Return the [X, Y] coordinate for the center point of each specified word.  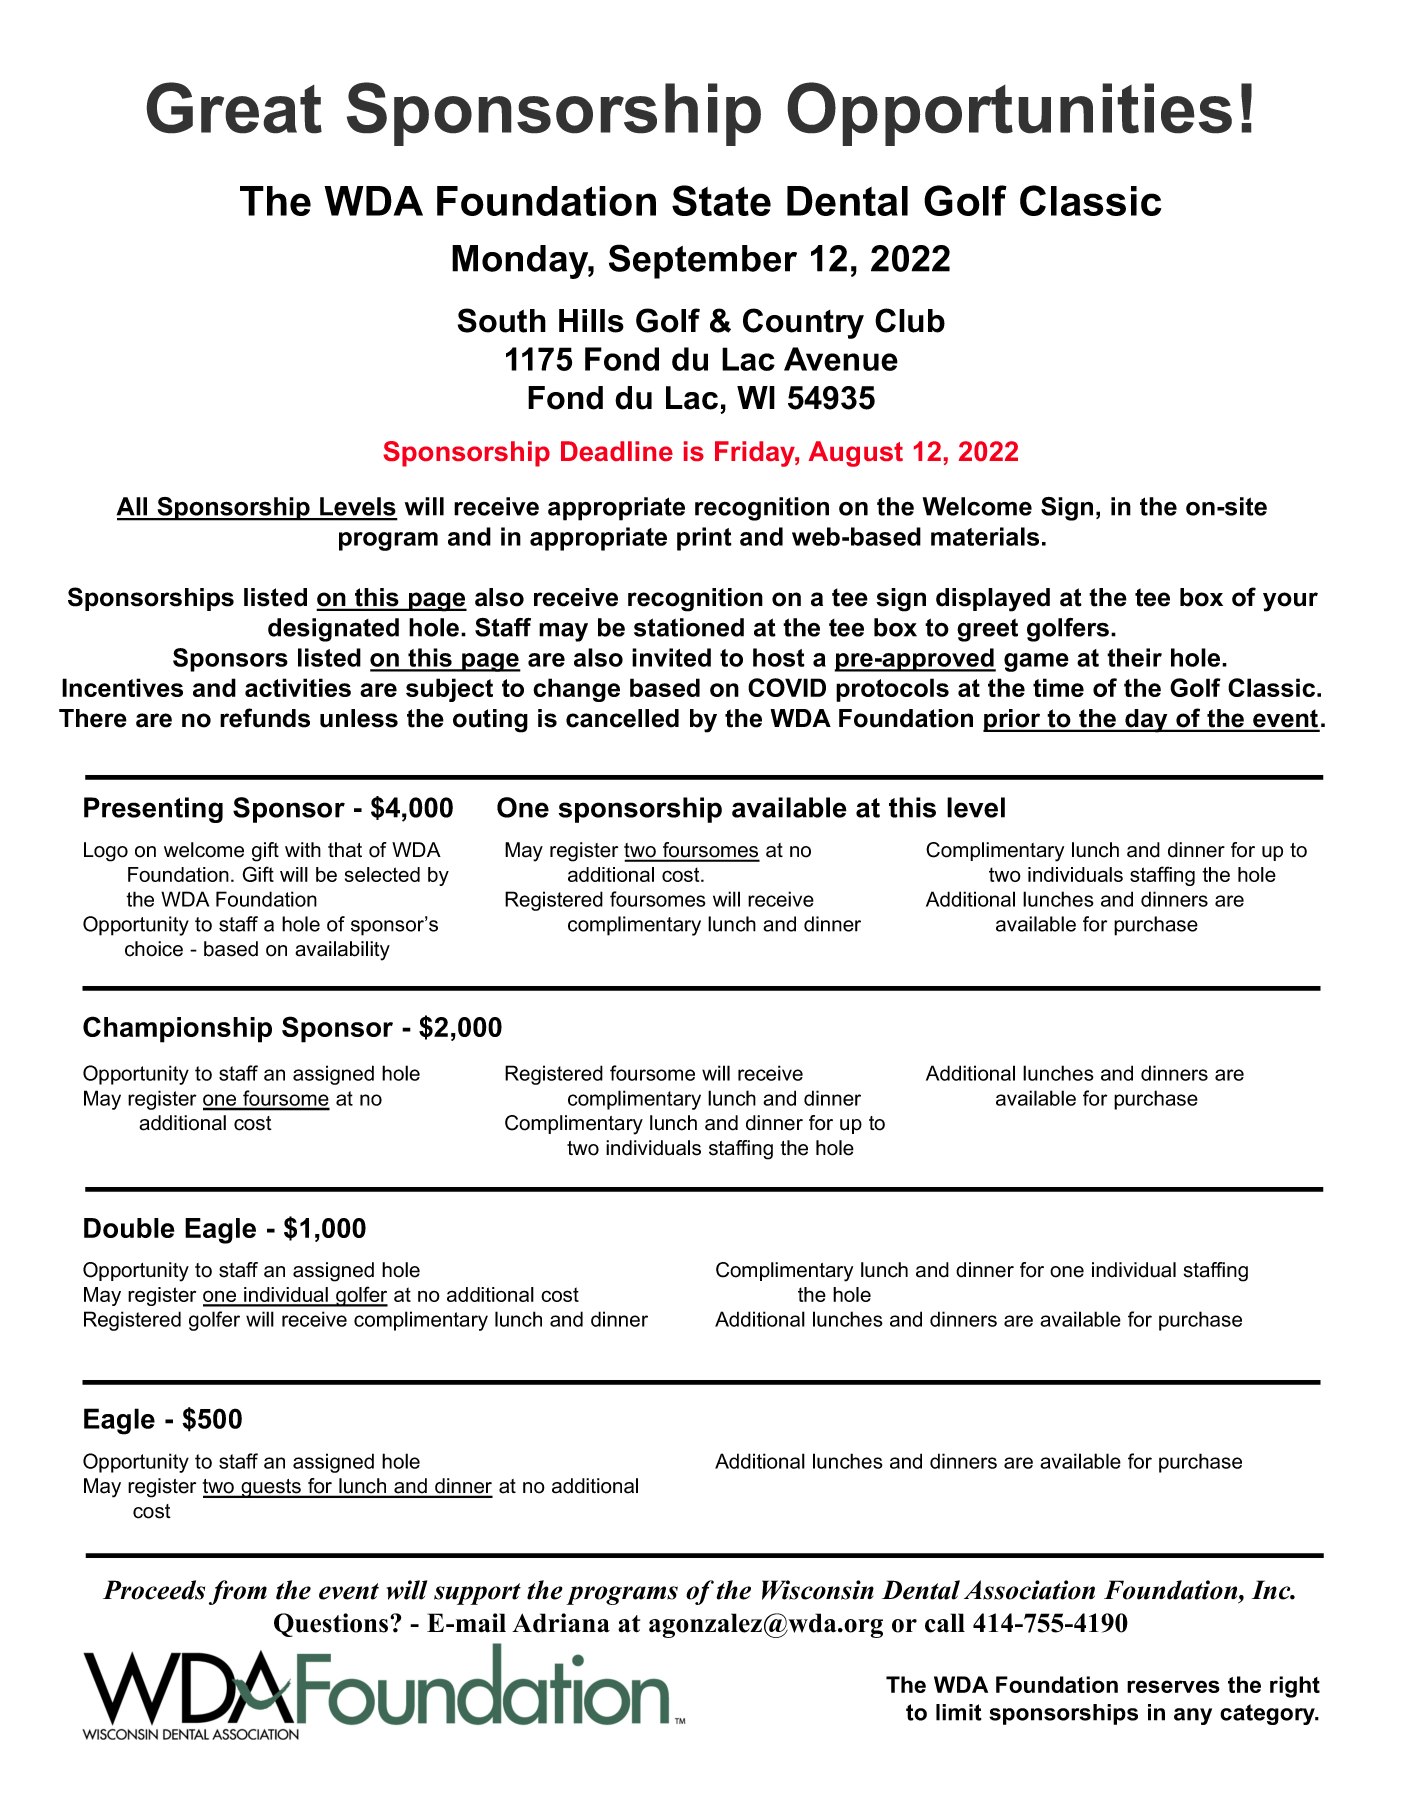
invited [671, 657]
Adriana [561, 1623]
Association [1029, 1590]
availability [342, 951]
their [1134, 657]
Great [234, 108]
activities [298, 687]
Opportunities [1009, 114]
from [238, 1592]
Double [129, 1228]
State [721, 200]
